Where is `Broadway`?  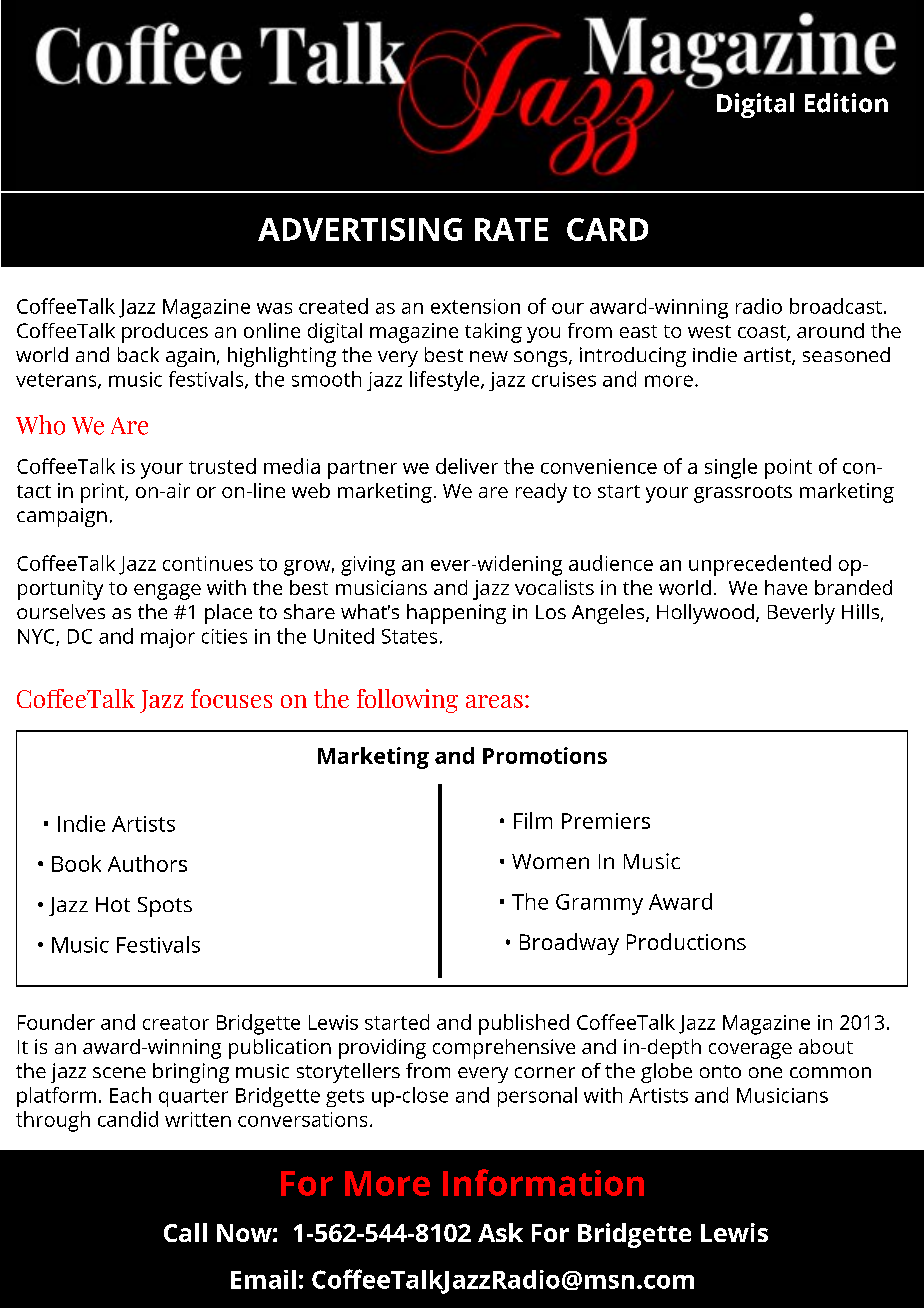
Broadway is located at coordinates (569, 944).
